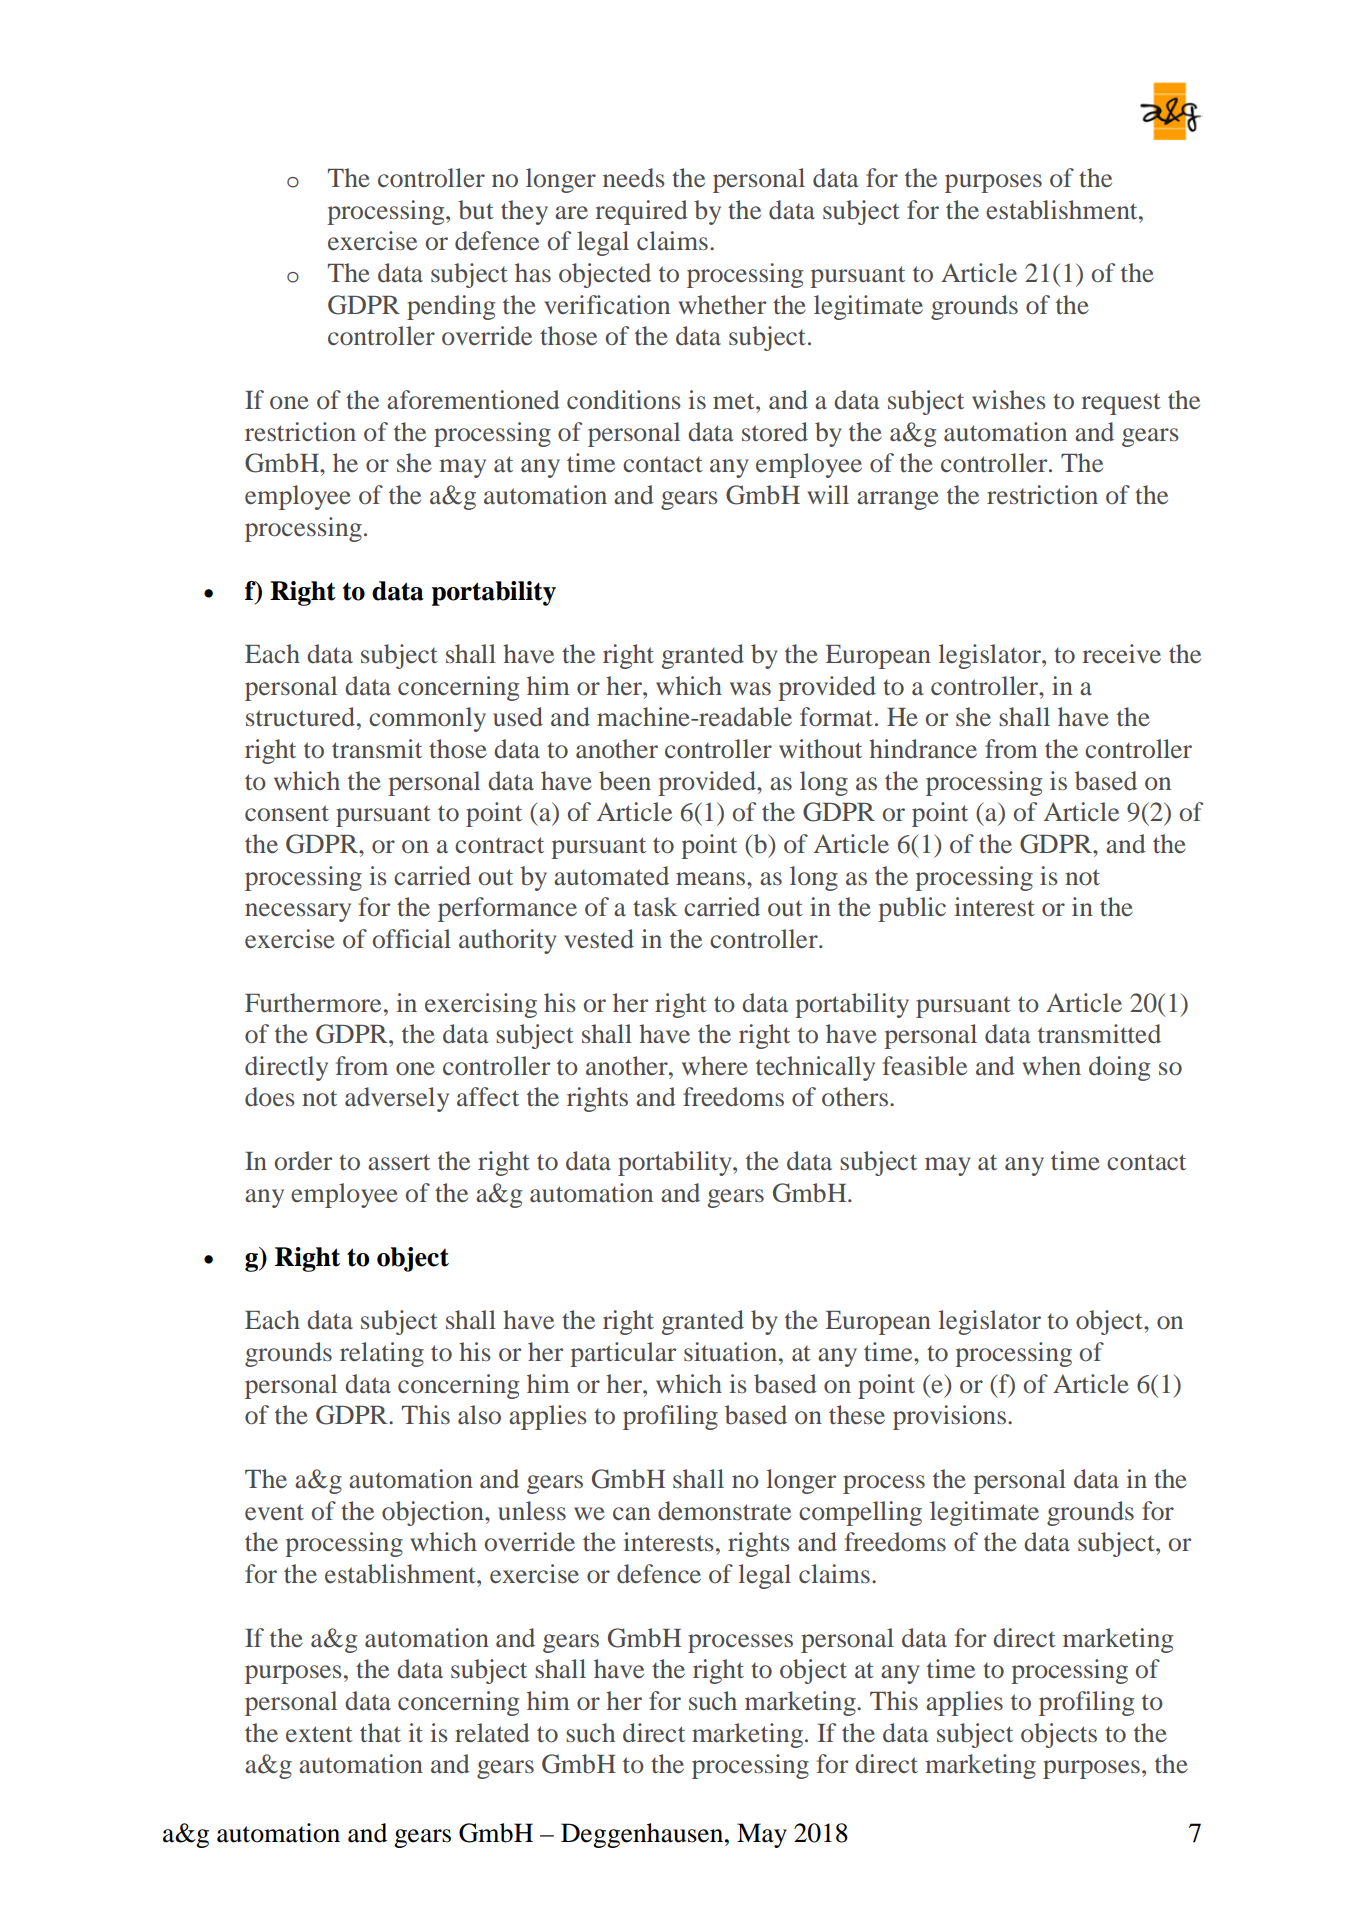  Describe the element at coordinates (399, 1162) in the document. I see `assert` at that location.
